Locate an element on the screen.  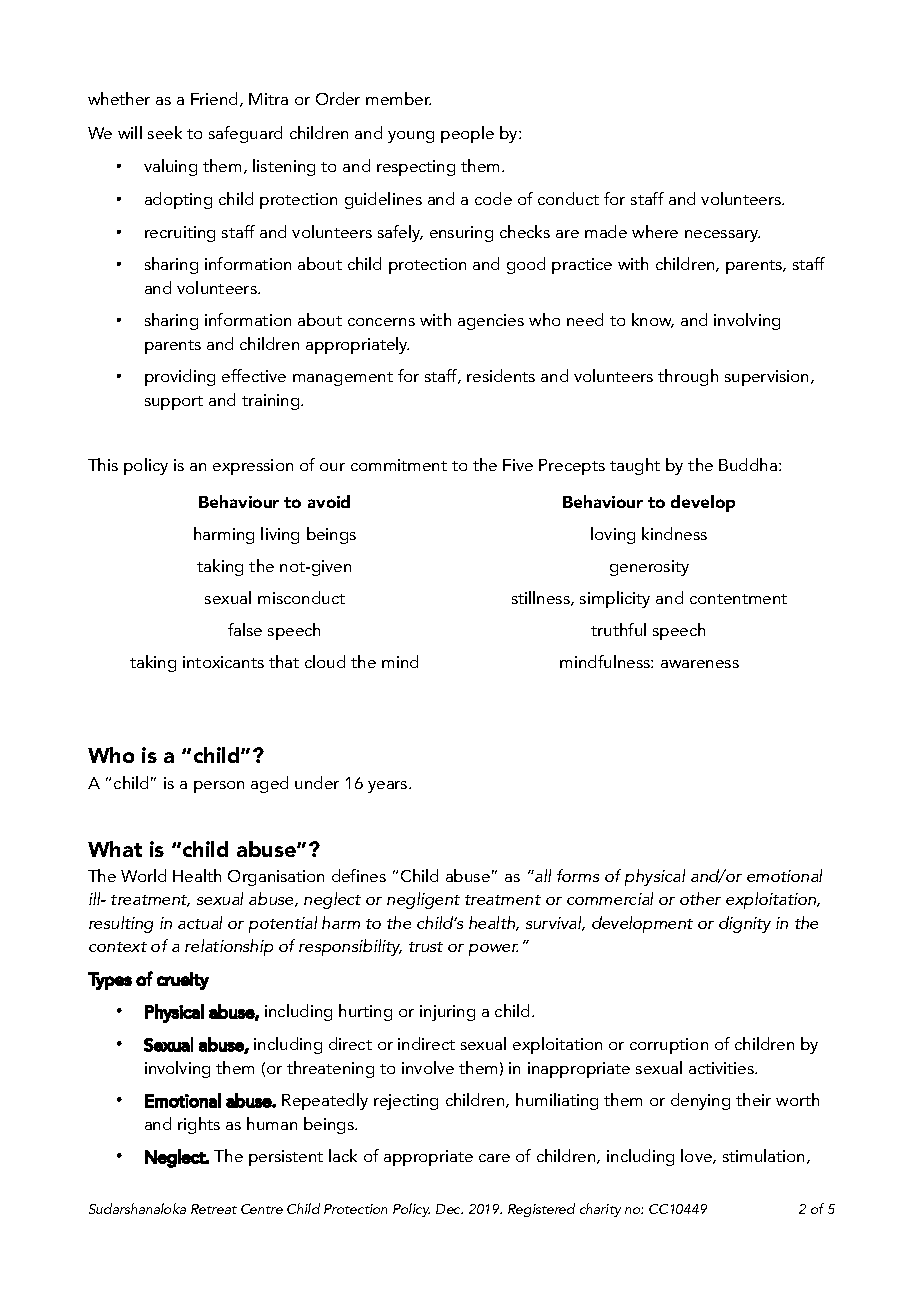
seek is located at coordinates (165, 132).
